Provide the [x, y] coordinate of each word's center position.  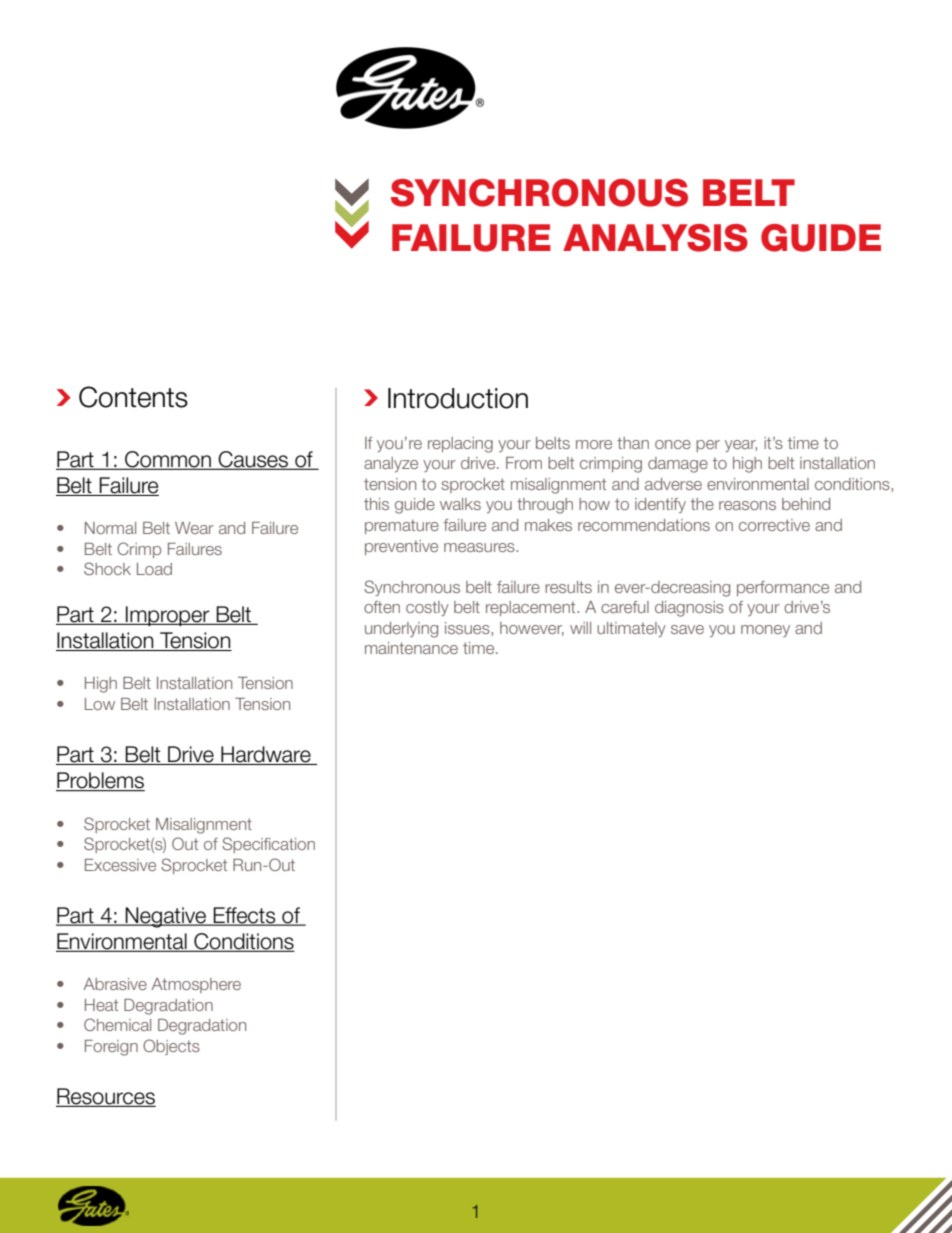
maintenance [411, 648]
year [741, 446]
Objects [171, 1047]
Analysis [655, 238]
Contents [133, 397]
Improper [168, 616]
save [687, 629]
